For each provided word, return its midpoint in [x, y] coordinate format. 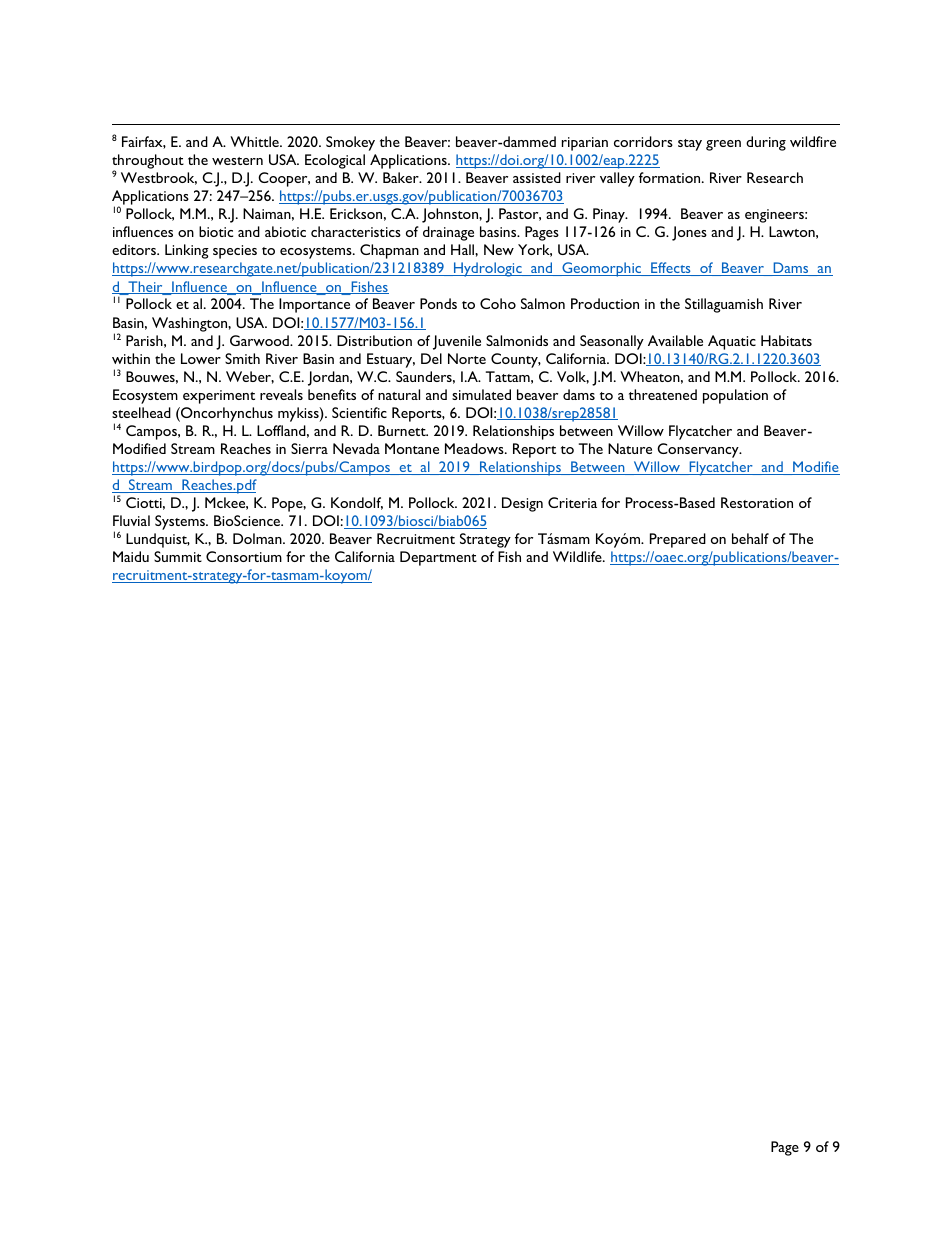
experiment [219, 397]
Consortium [244, 556]
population [735, 396]
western [237, 161]
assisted [537, 177]
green [723, 145]
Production [605, 303]
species [235, 252]
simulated [481, 394]
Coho [498, 303]
